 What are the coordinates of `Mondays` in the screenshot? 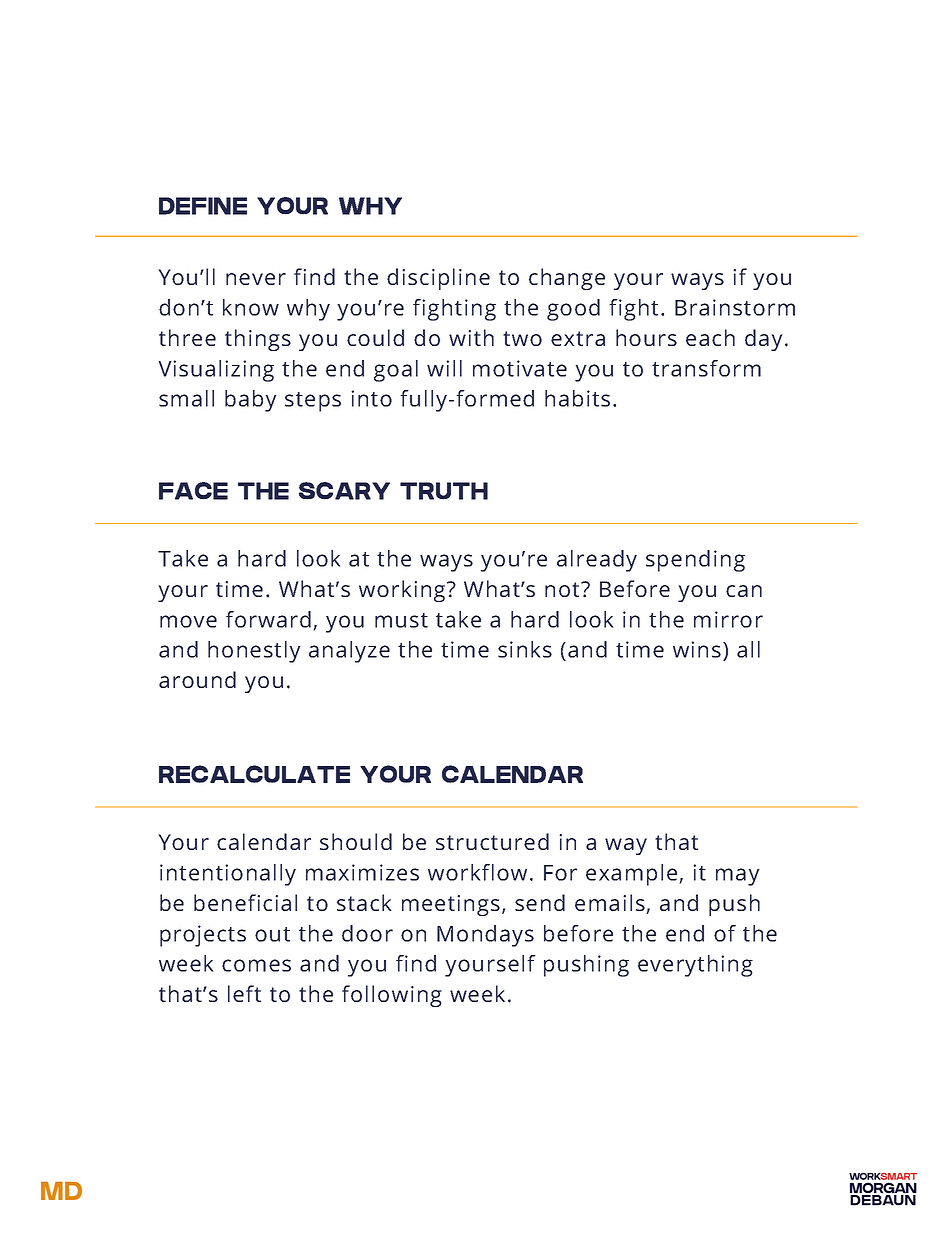 It's located at (485, 936).
